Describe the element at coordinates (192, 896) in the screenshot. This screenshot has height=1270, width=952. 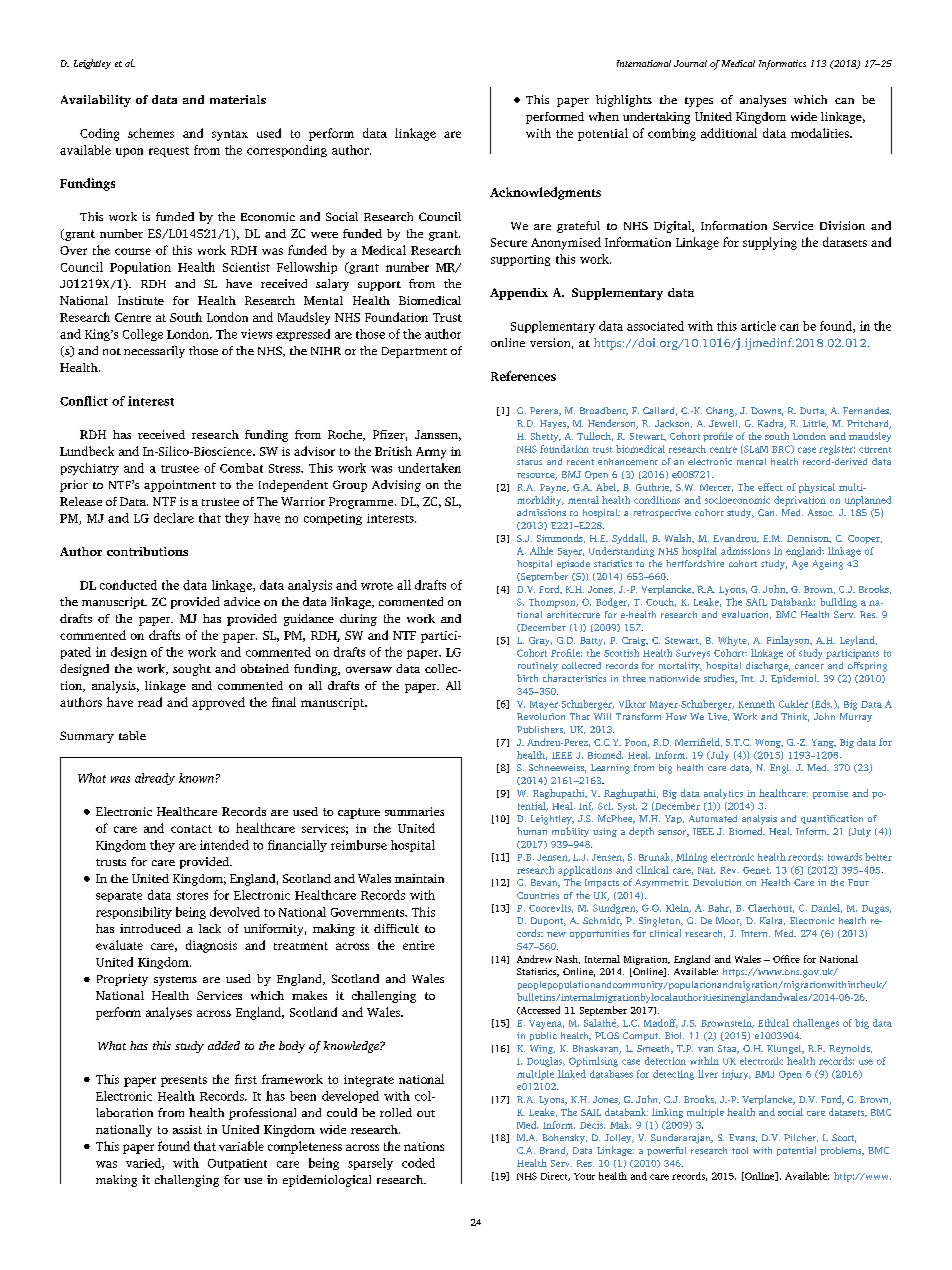
I see `stores` at that location.
